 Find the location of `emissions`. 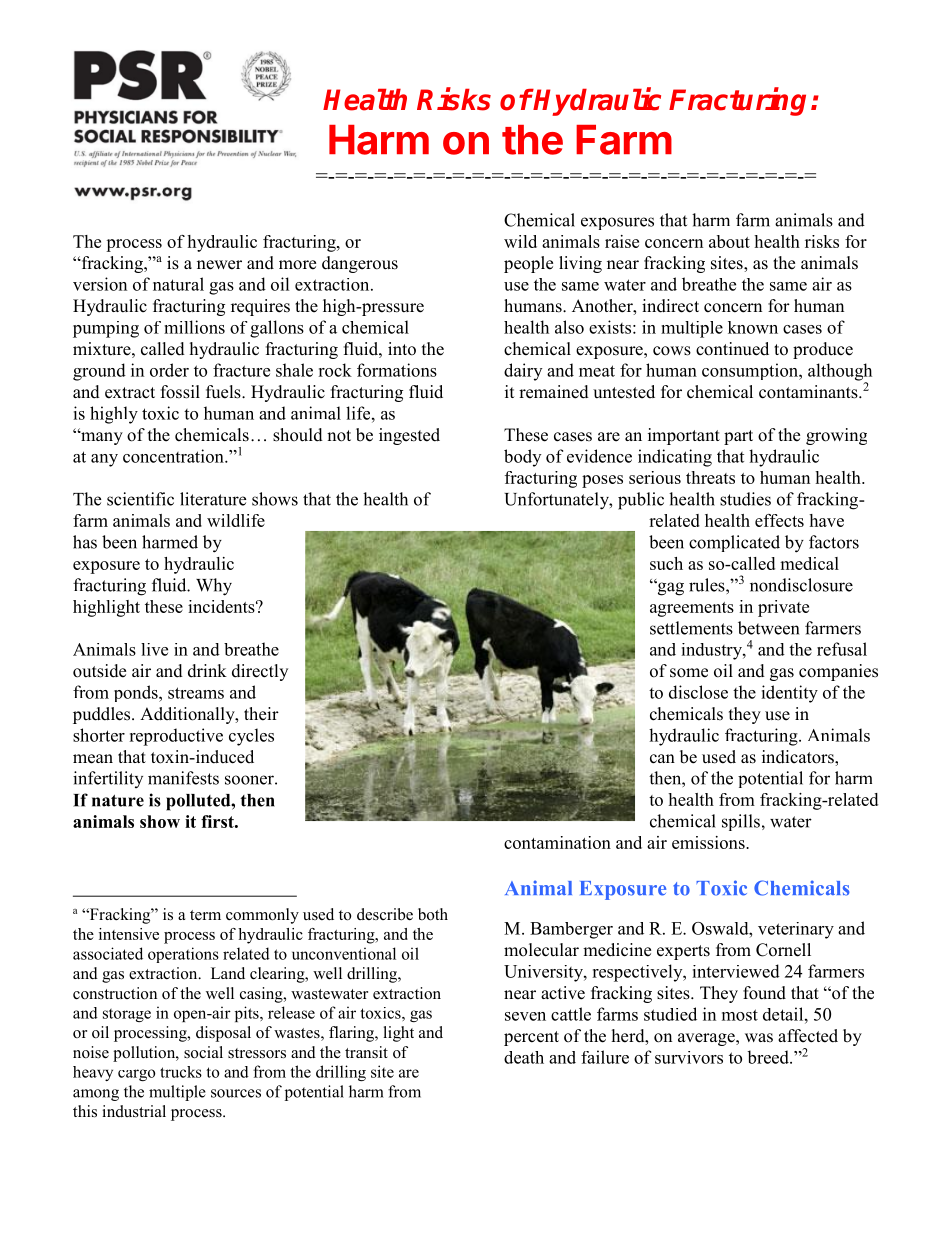

emissions is located at coordinates (709, 842).
